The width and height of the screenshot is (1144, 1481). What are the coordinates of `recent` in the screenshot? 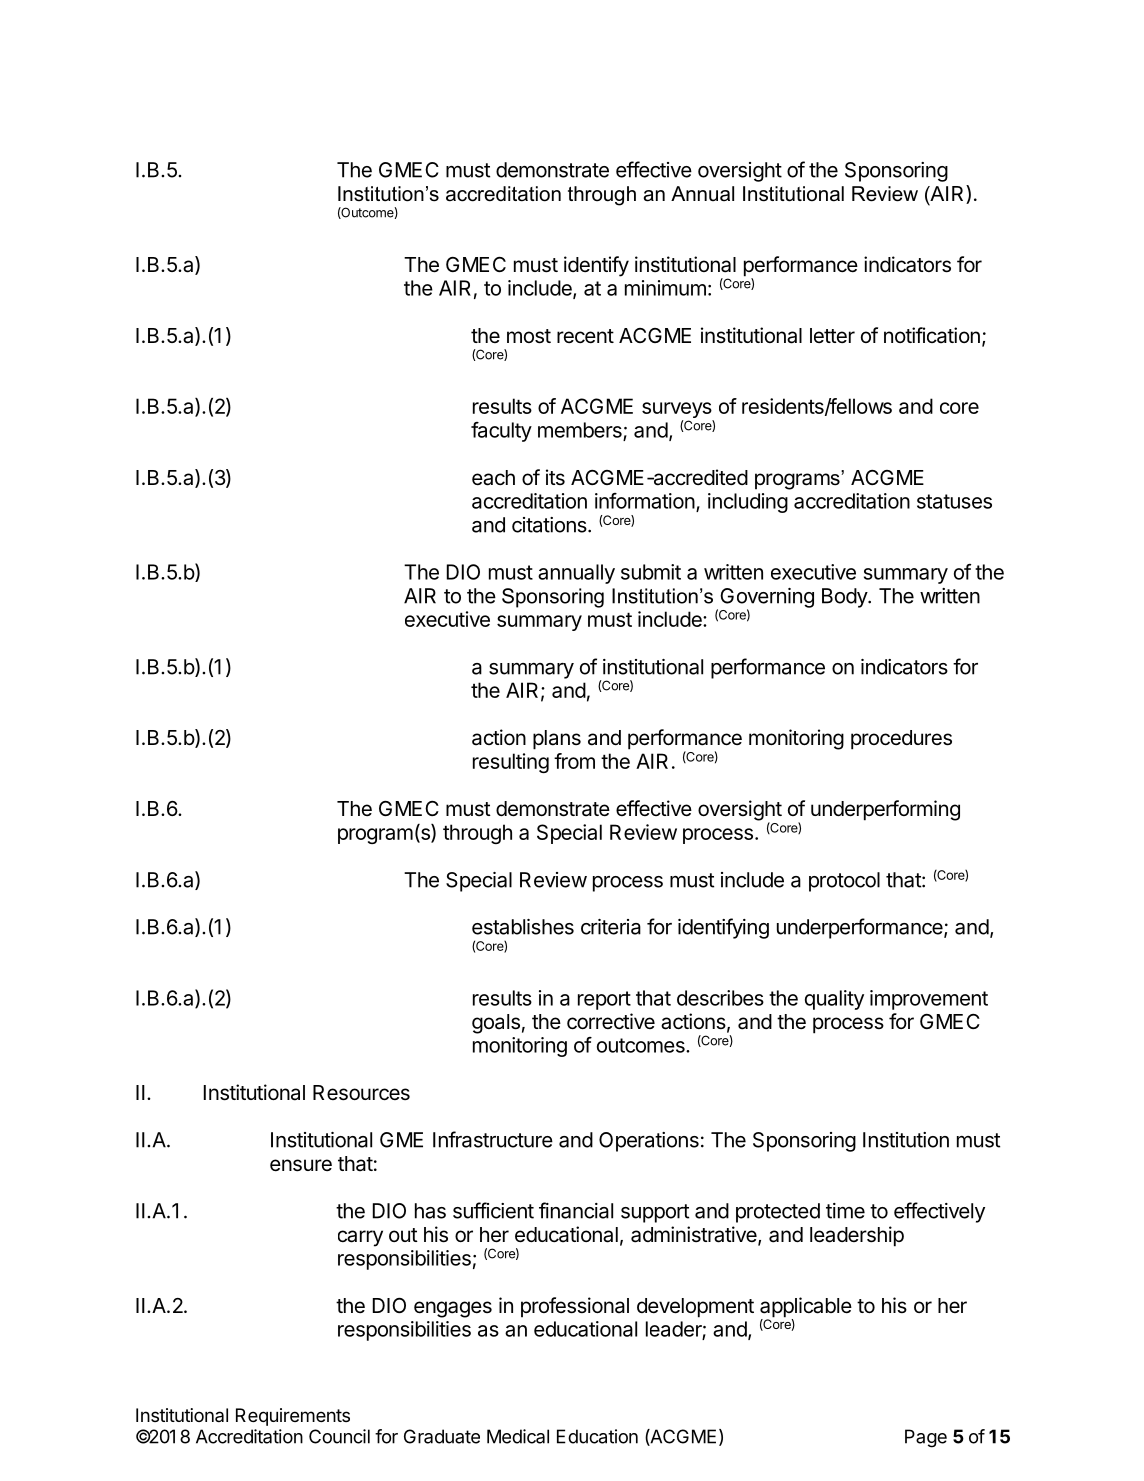 It's located at (585, 336).
